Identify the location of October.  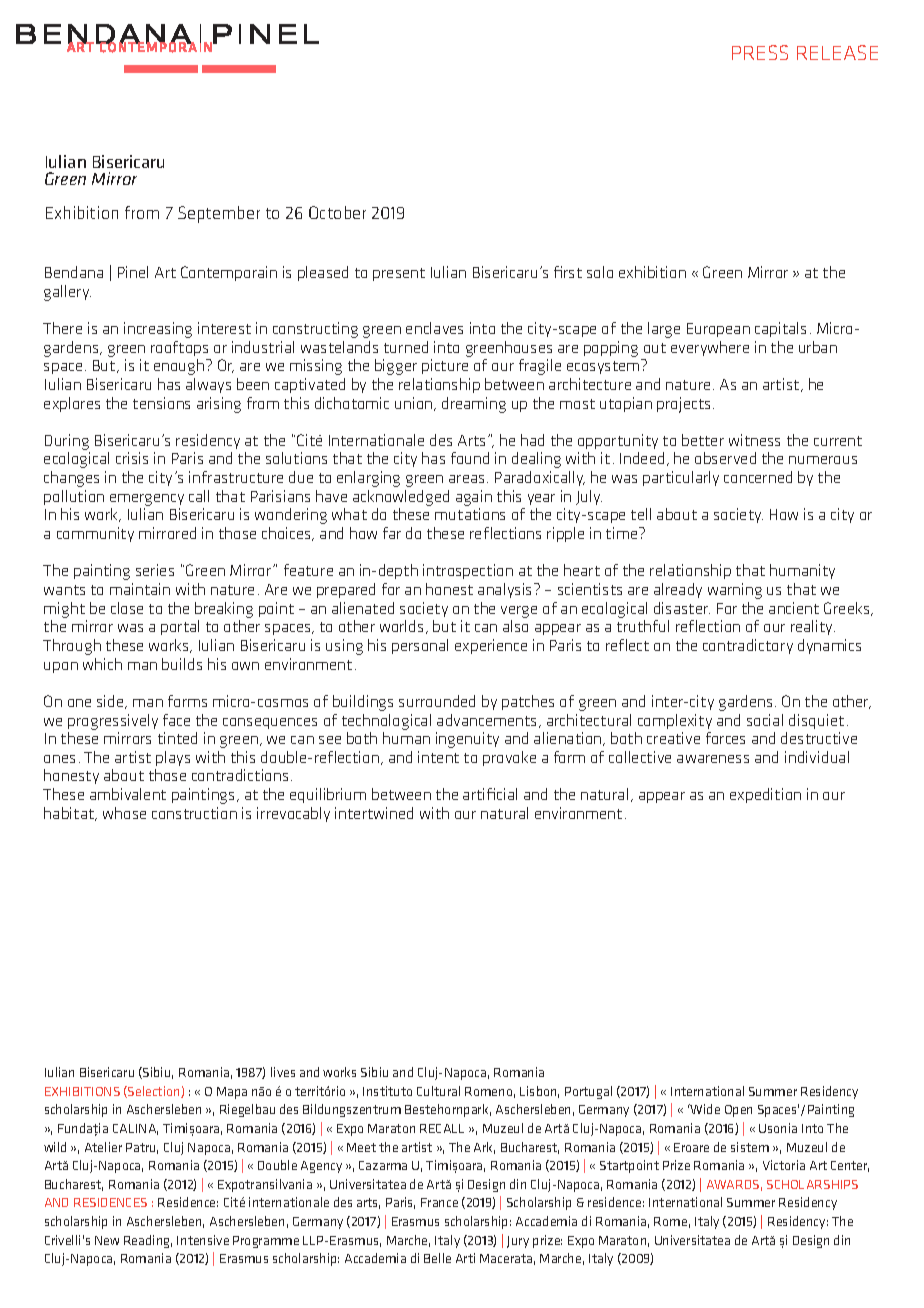
(337, 212).
